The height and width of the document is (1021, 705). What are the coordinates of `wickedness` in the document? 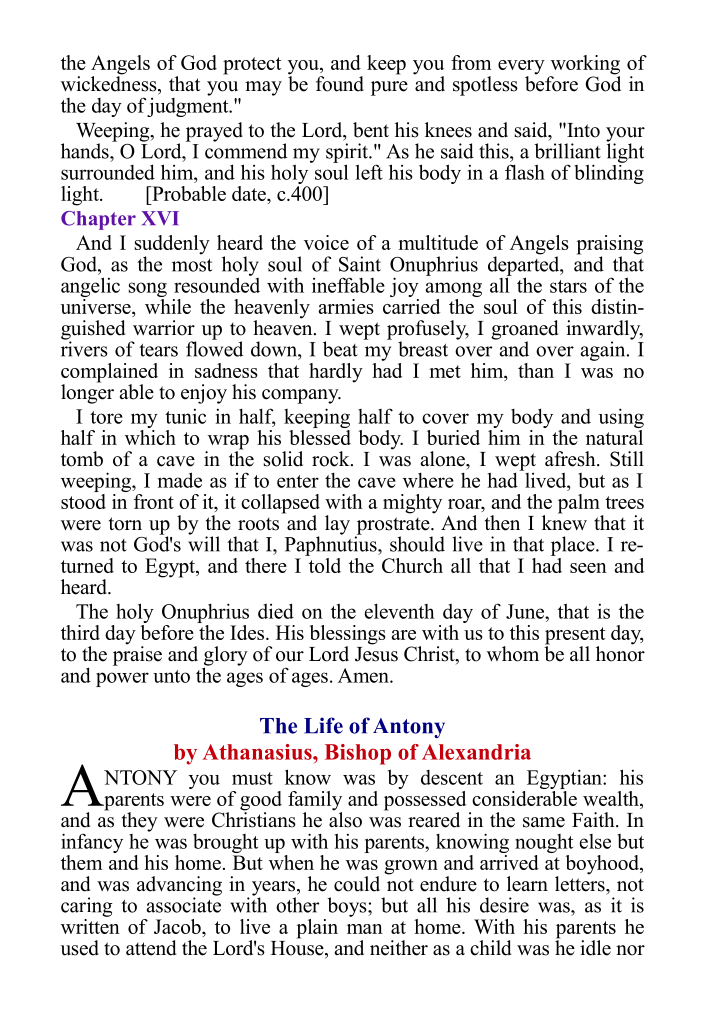 It's located at (110, 84).
